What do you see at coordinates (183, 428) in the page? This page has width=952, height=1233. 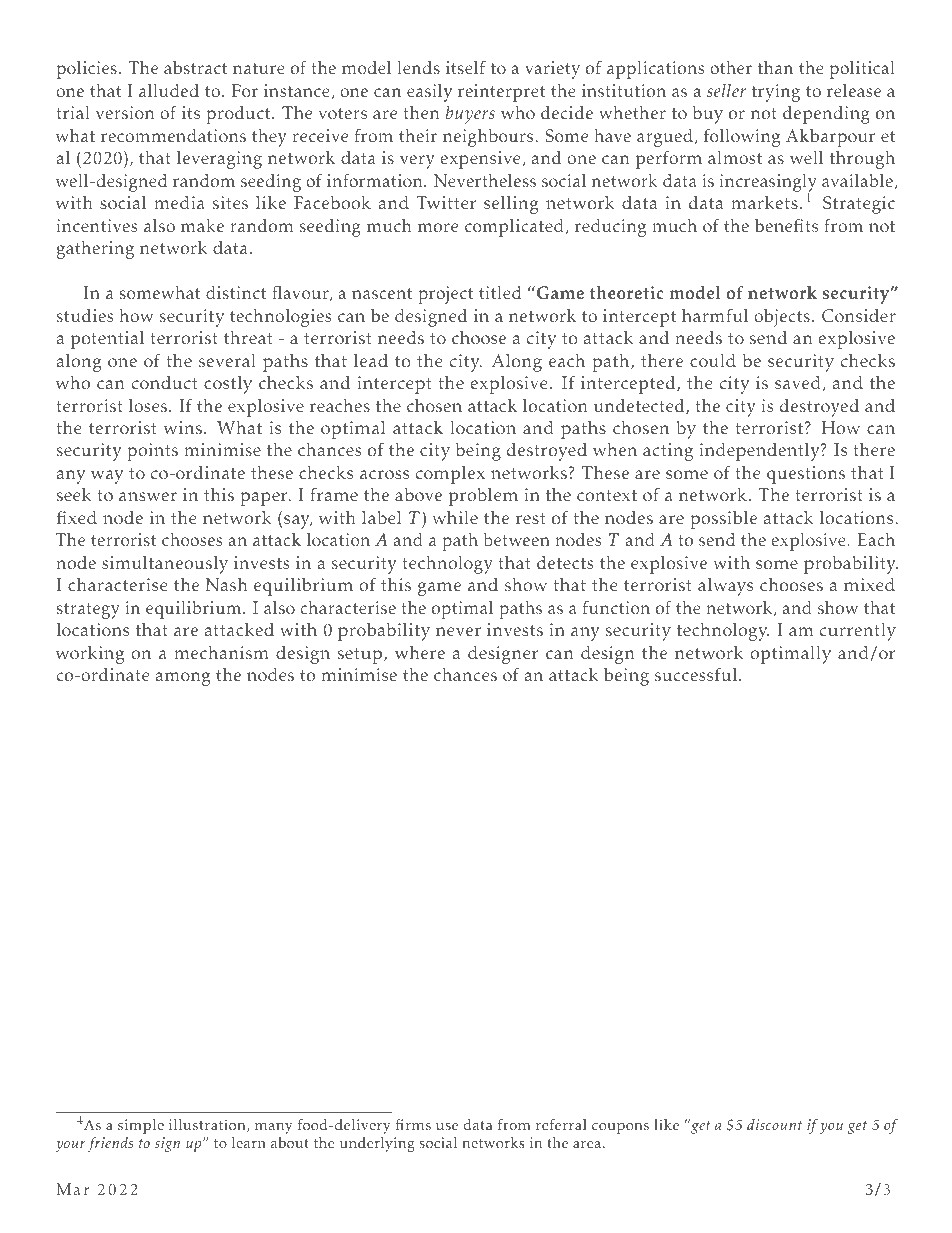 I see `wins` at bounding box center [183, 428].
